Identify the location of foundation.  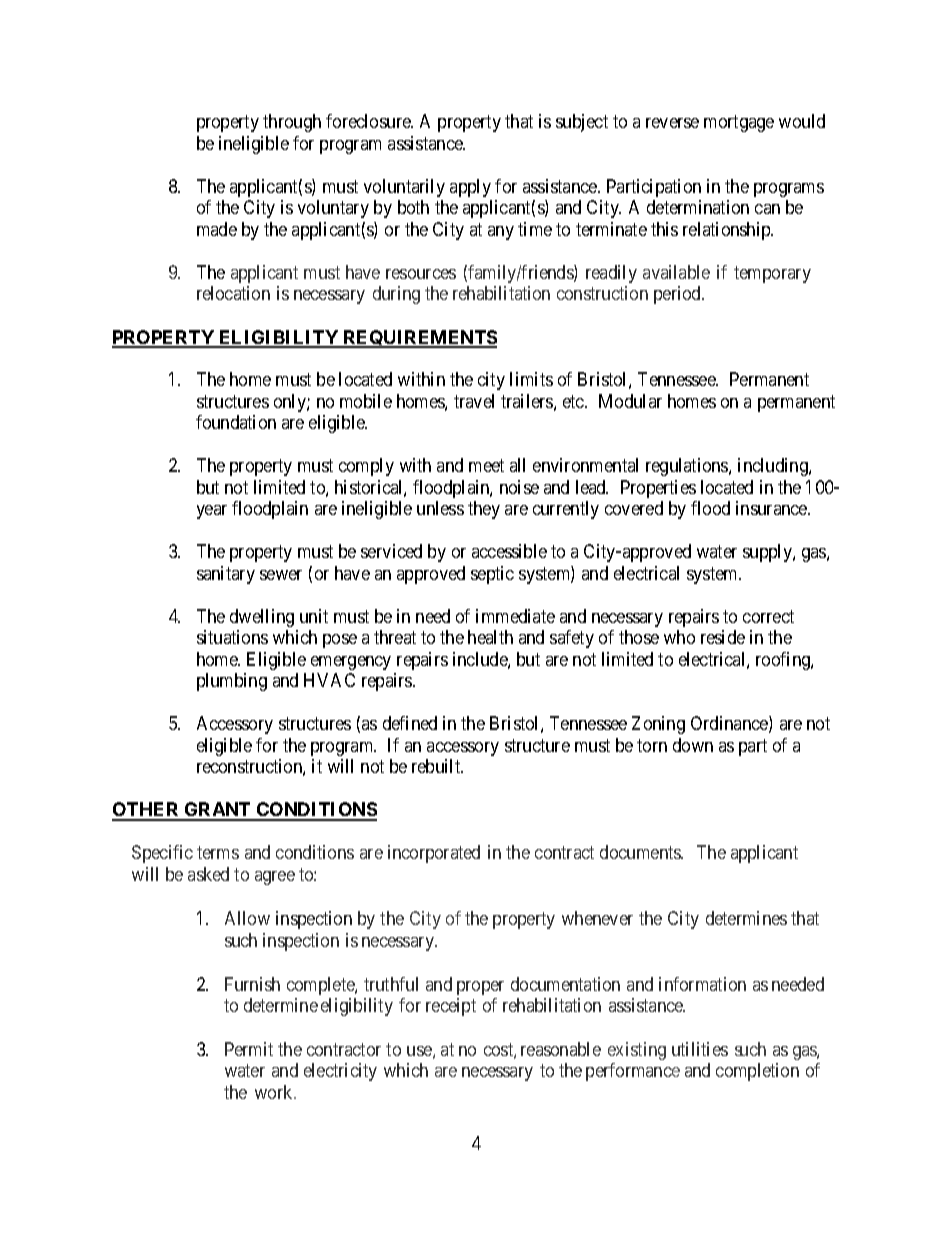
(236, 422).
